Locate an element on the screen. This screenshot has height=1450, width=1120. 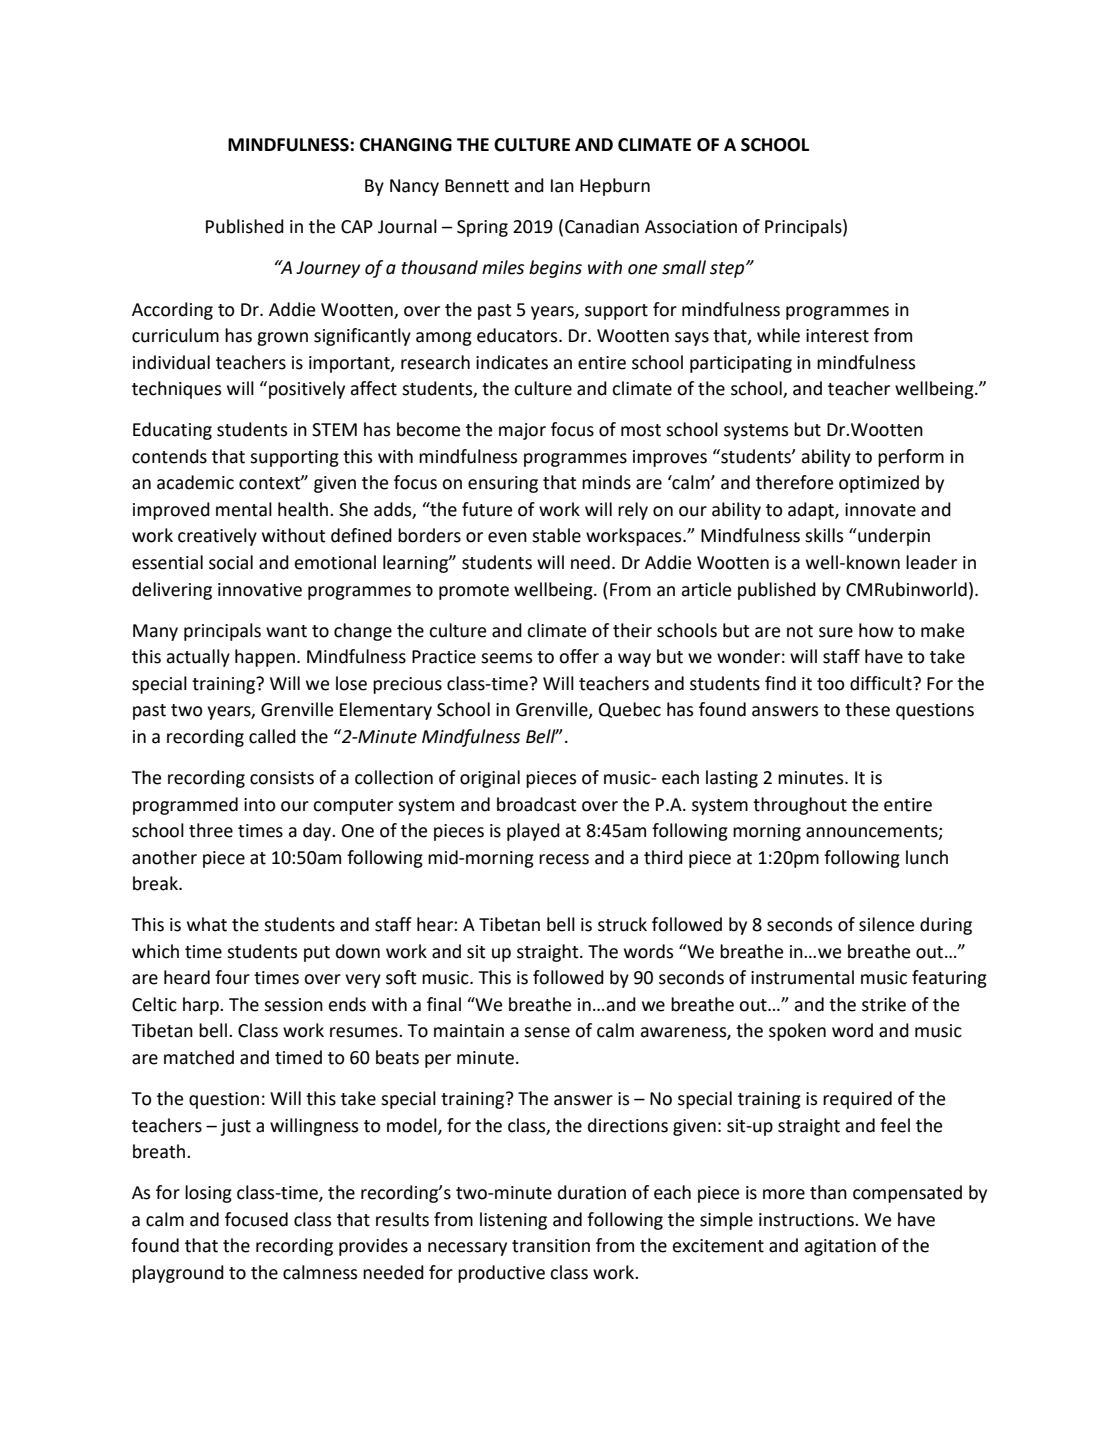
interest is located at coordinates (837, 336).
